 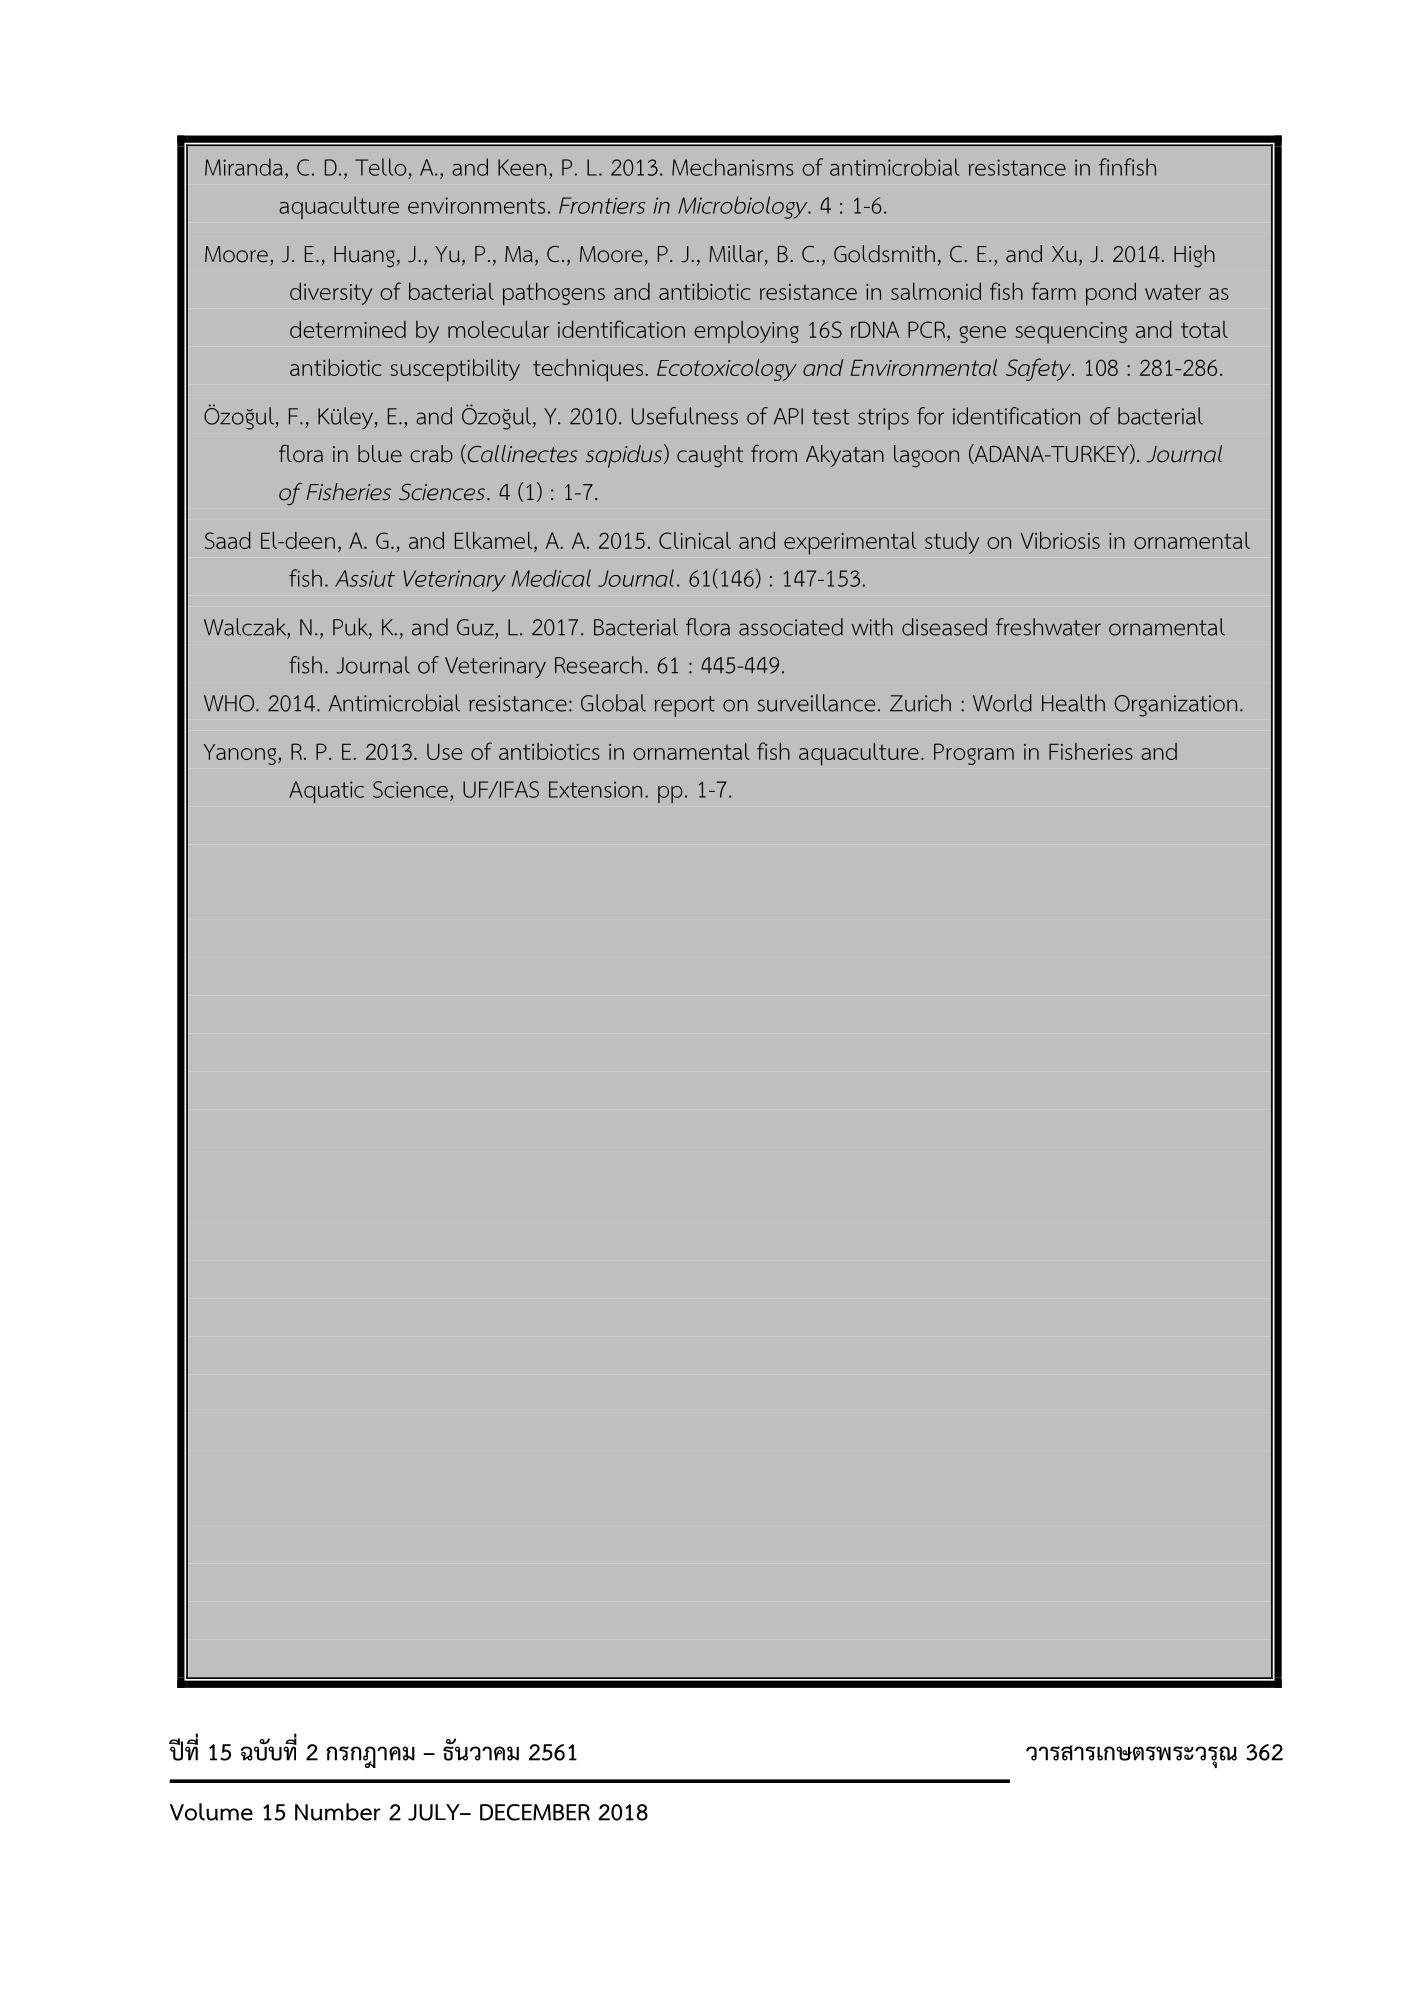 What do you see at coordinates (1054, 291) in the document?
I see `farm` at bounding box center [1054, 291].
